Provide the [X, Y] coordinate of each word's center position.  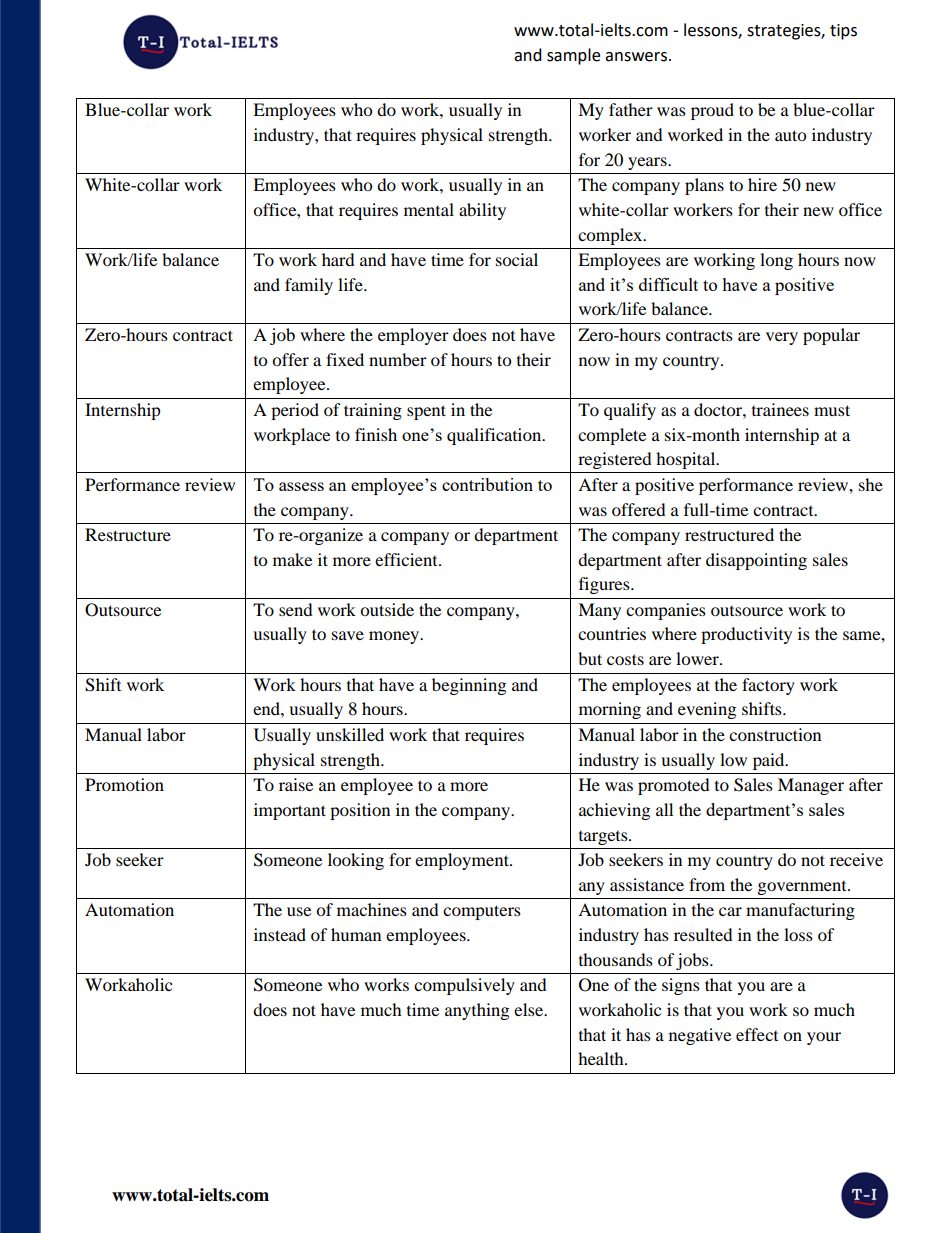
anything [477, 1011]
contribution [487, 484]
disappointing [756, 561]
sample [573, 56]
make [292, 559]
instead [280, 934]
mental [429, 209]
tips [843, 32]
